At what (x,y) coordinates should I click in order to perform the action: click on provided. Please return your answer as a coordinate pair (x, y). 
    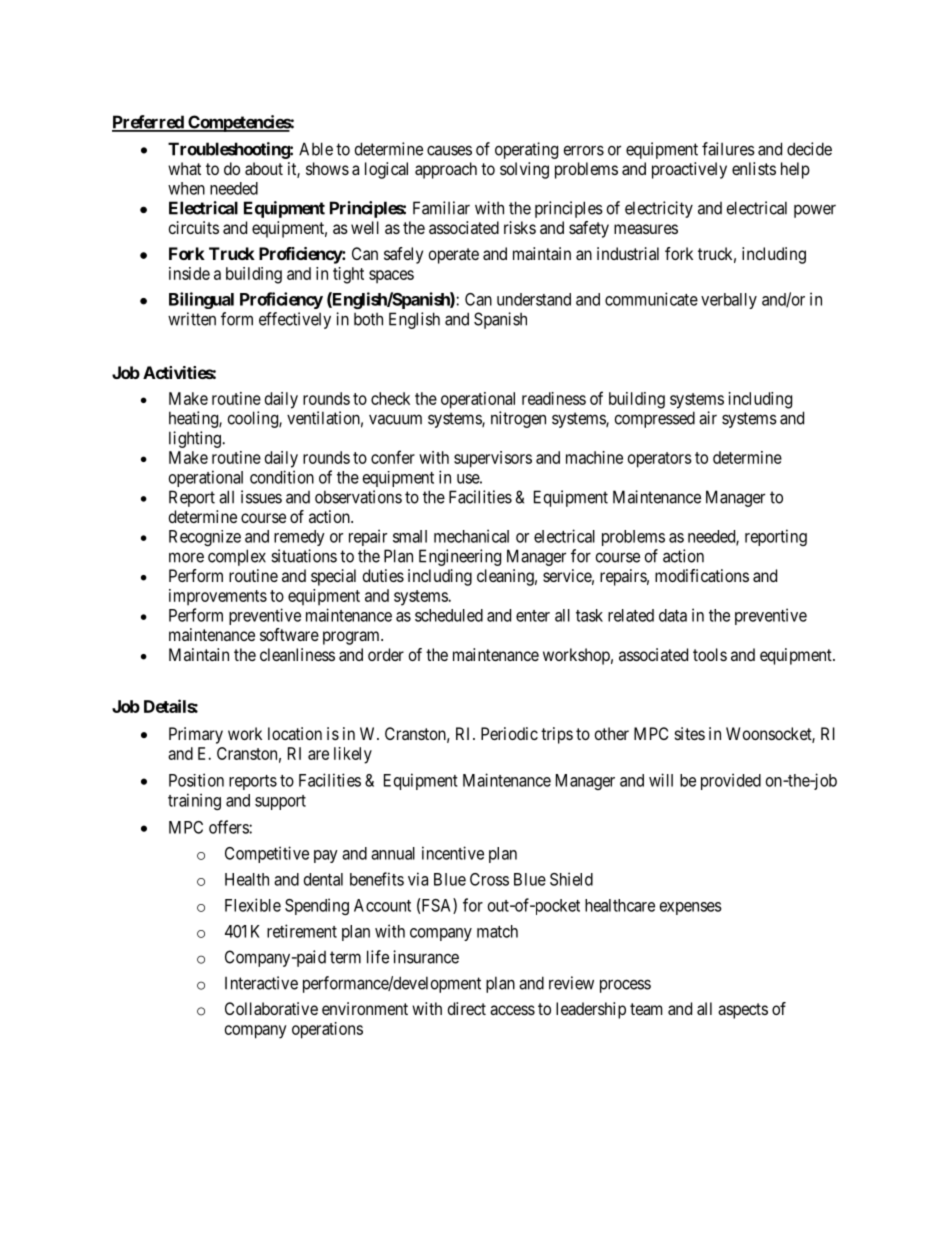
    Looking at the image, I should click on (731, 781).
